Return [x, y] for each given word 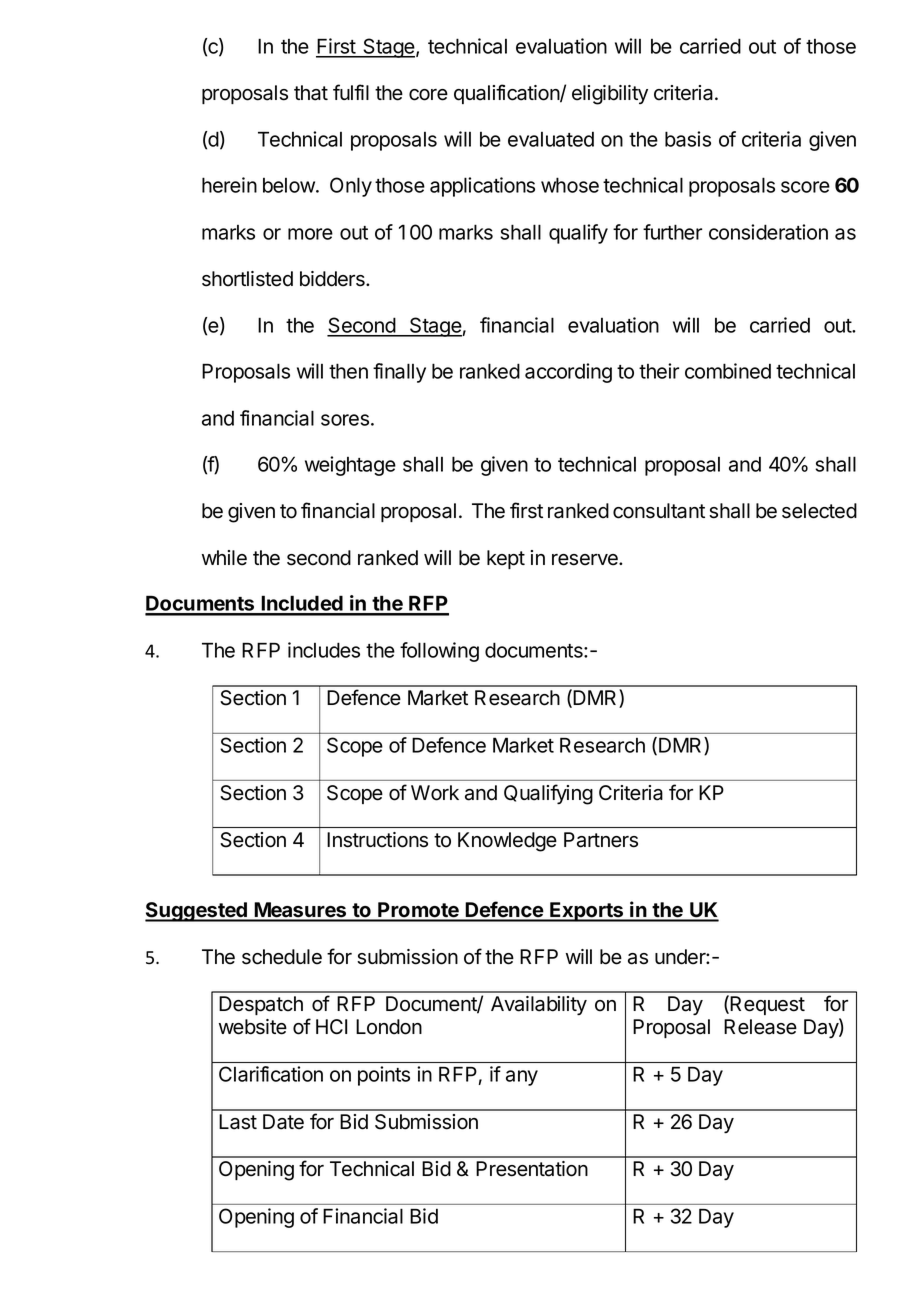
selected [819, 511]
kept [506, 559]
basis [688, 139]
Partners [601, 840]
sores [345, 420]
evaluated [551, 139]
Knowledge [507, 842]
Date [283, 1122]
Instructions [377, 840]
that [311, 93]
